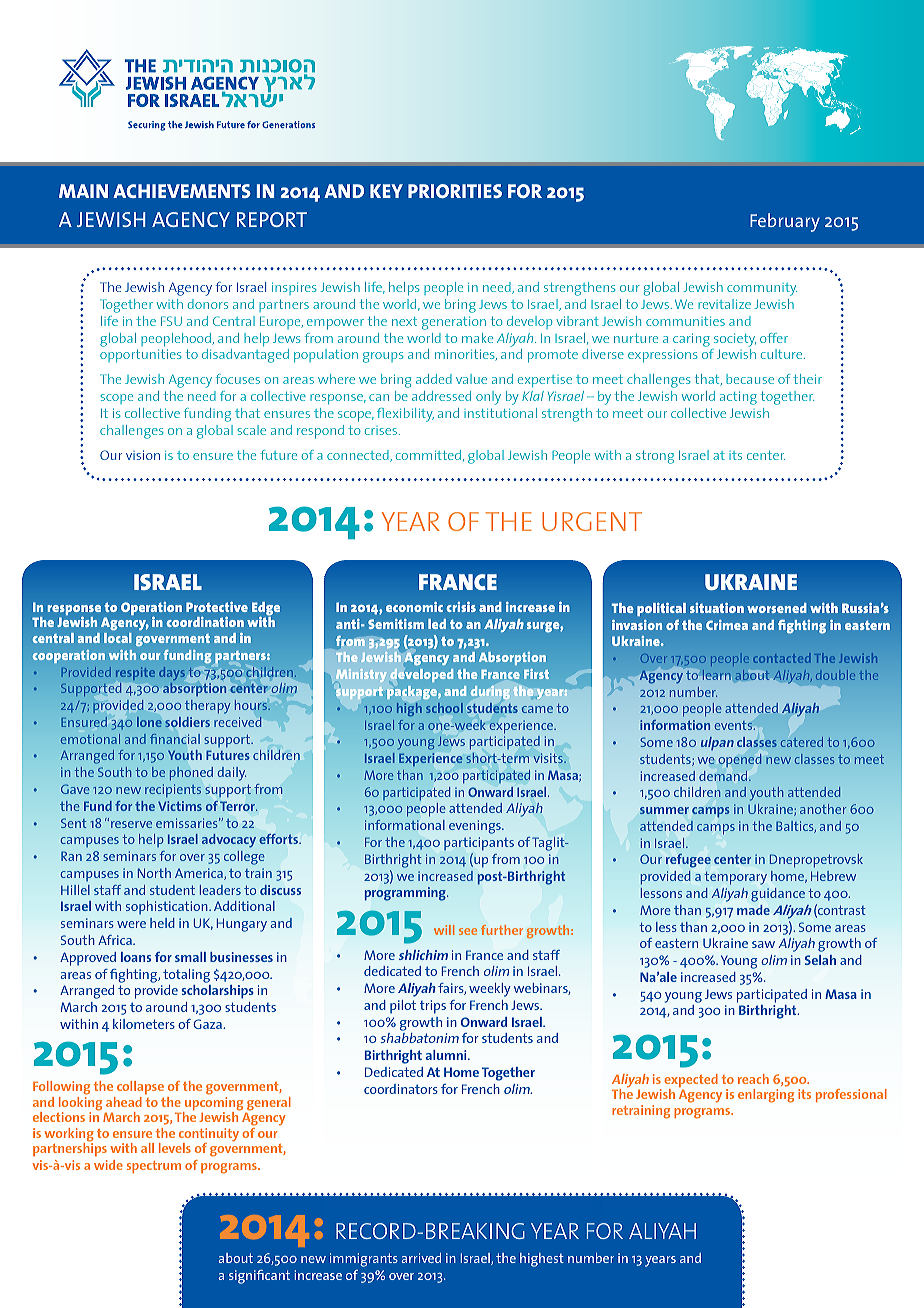  What do you see at coordinates (766, 1096) in the screenshot?
I see `enlarging` at bounding box center [766, 1096].
